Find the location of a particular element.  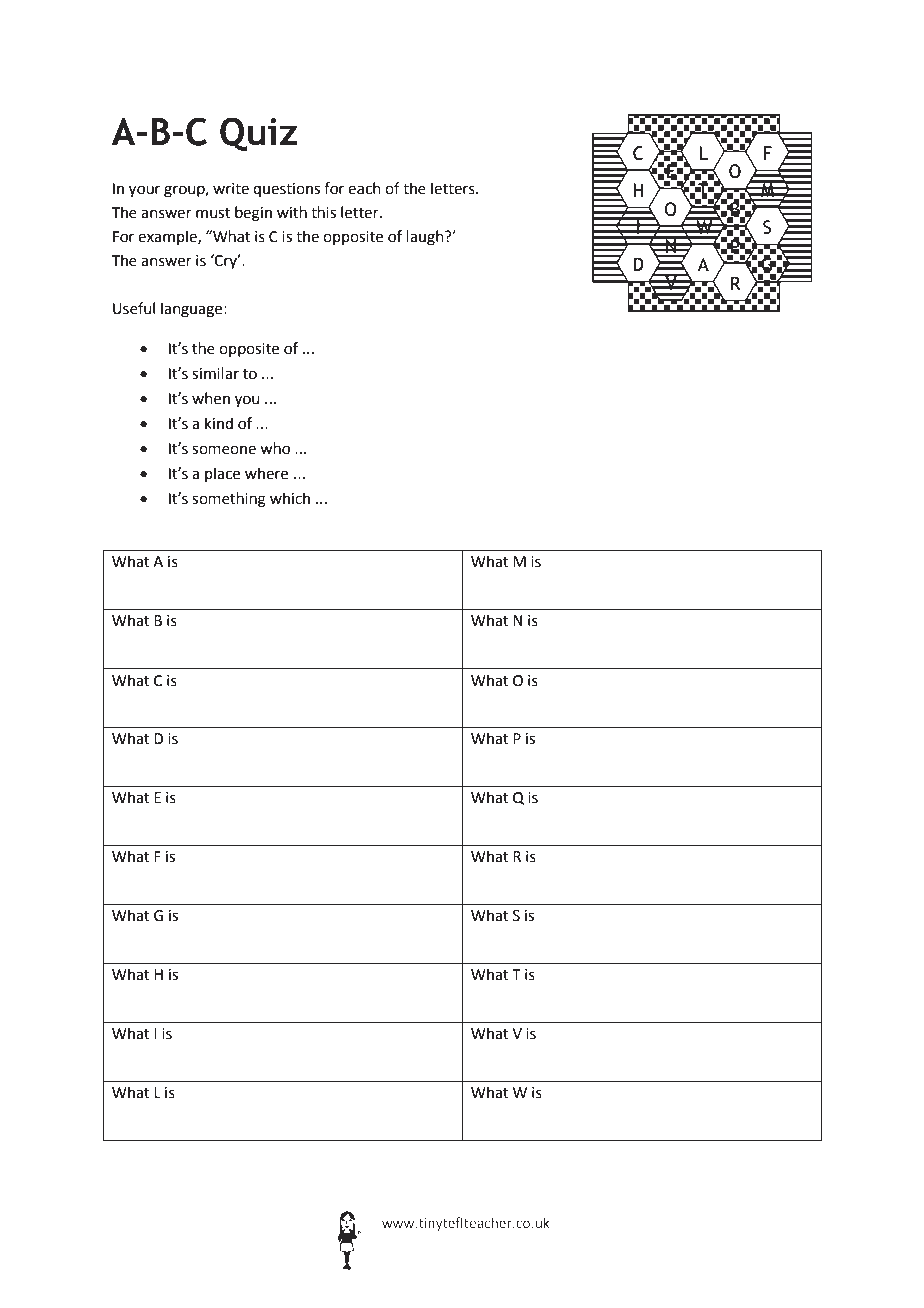

place is located at coordinates (222, 474).
